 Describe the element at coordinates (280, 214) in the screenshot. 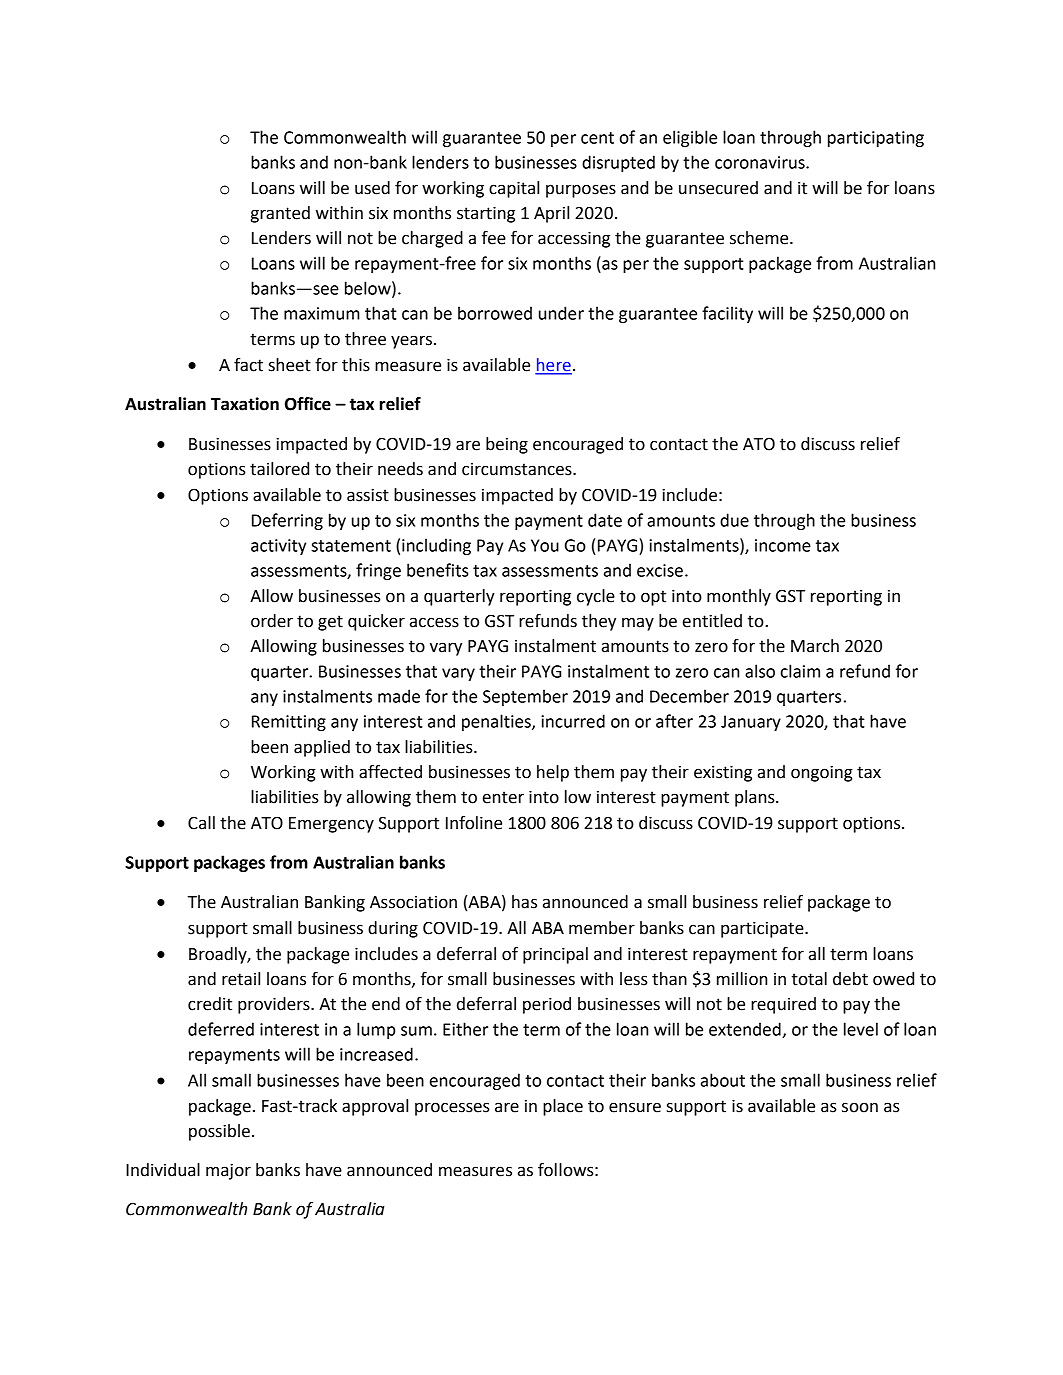

I see `granted` at that location.
